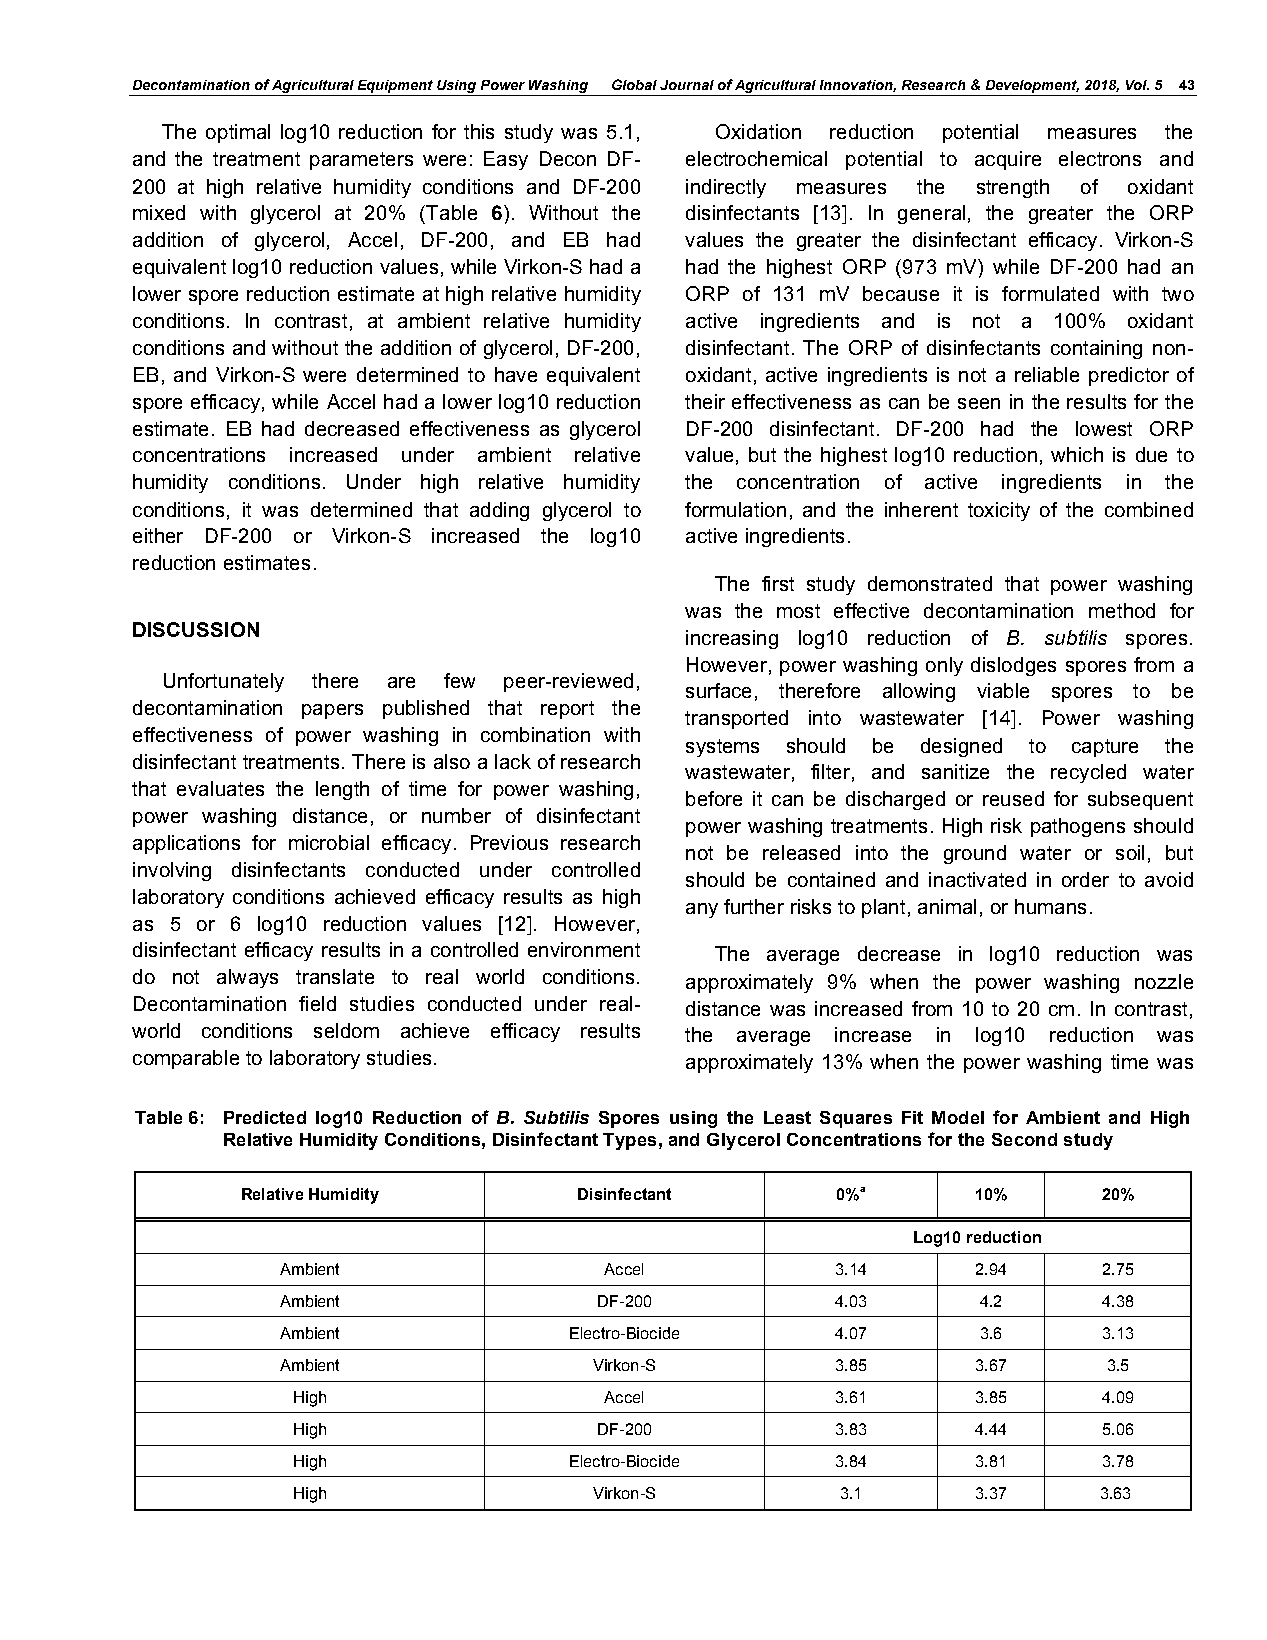 The width and height of the image is (1267, 1640). Describe the element at coordinates (332, 711) in the image. I see `papers` at that location.
